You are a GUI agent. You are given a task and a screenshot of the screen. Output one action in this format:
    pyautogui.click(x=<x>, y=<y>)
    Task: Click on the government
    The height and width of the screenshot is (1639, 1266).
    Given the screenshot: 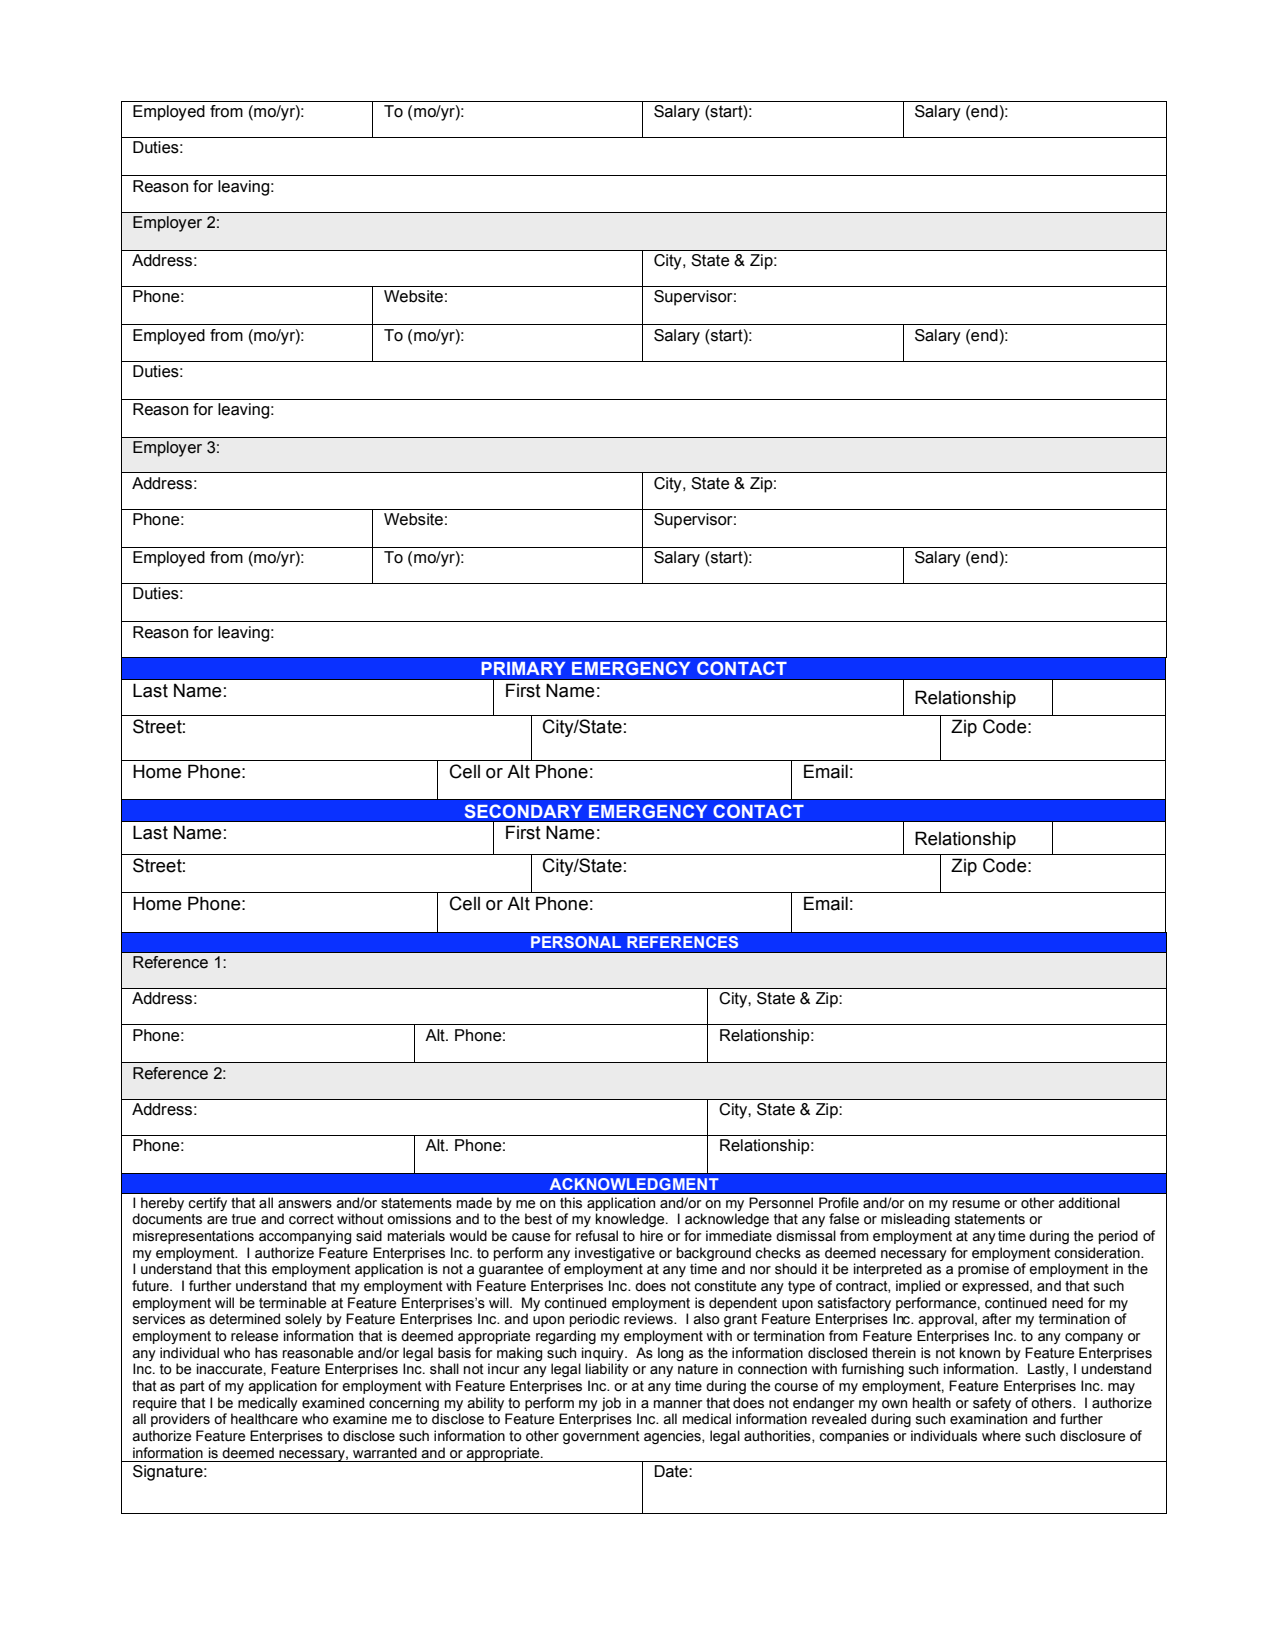 What is the action you would take?
    pyautogui.click(x=601, y=1437)
